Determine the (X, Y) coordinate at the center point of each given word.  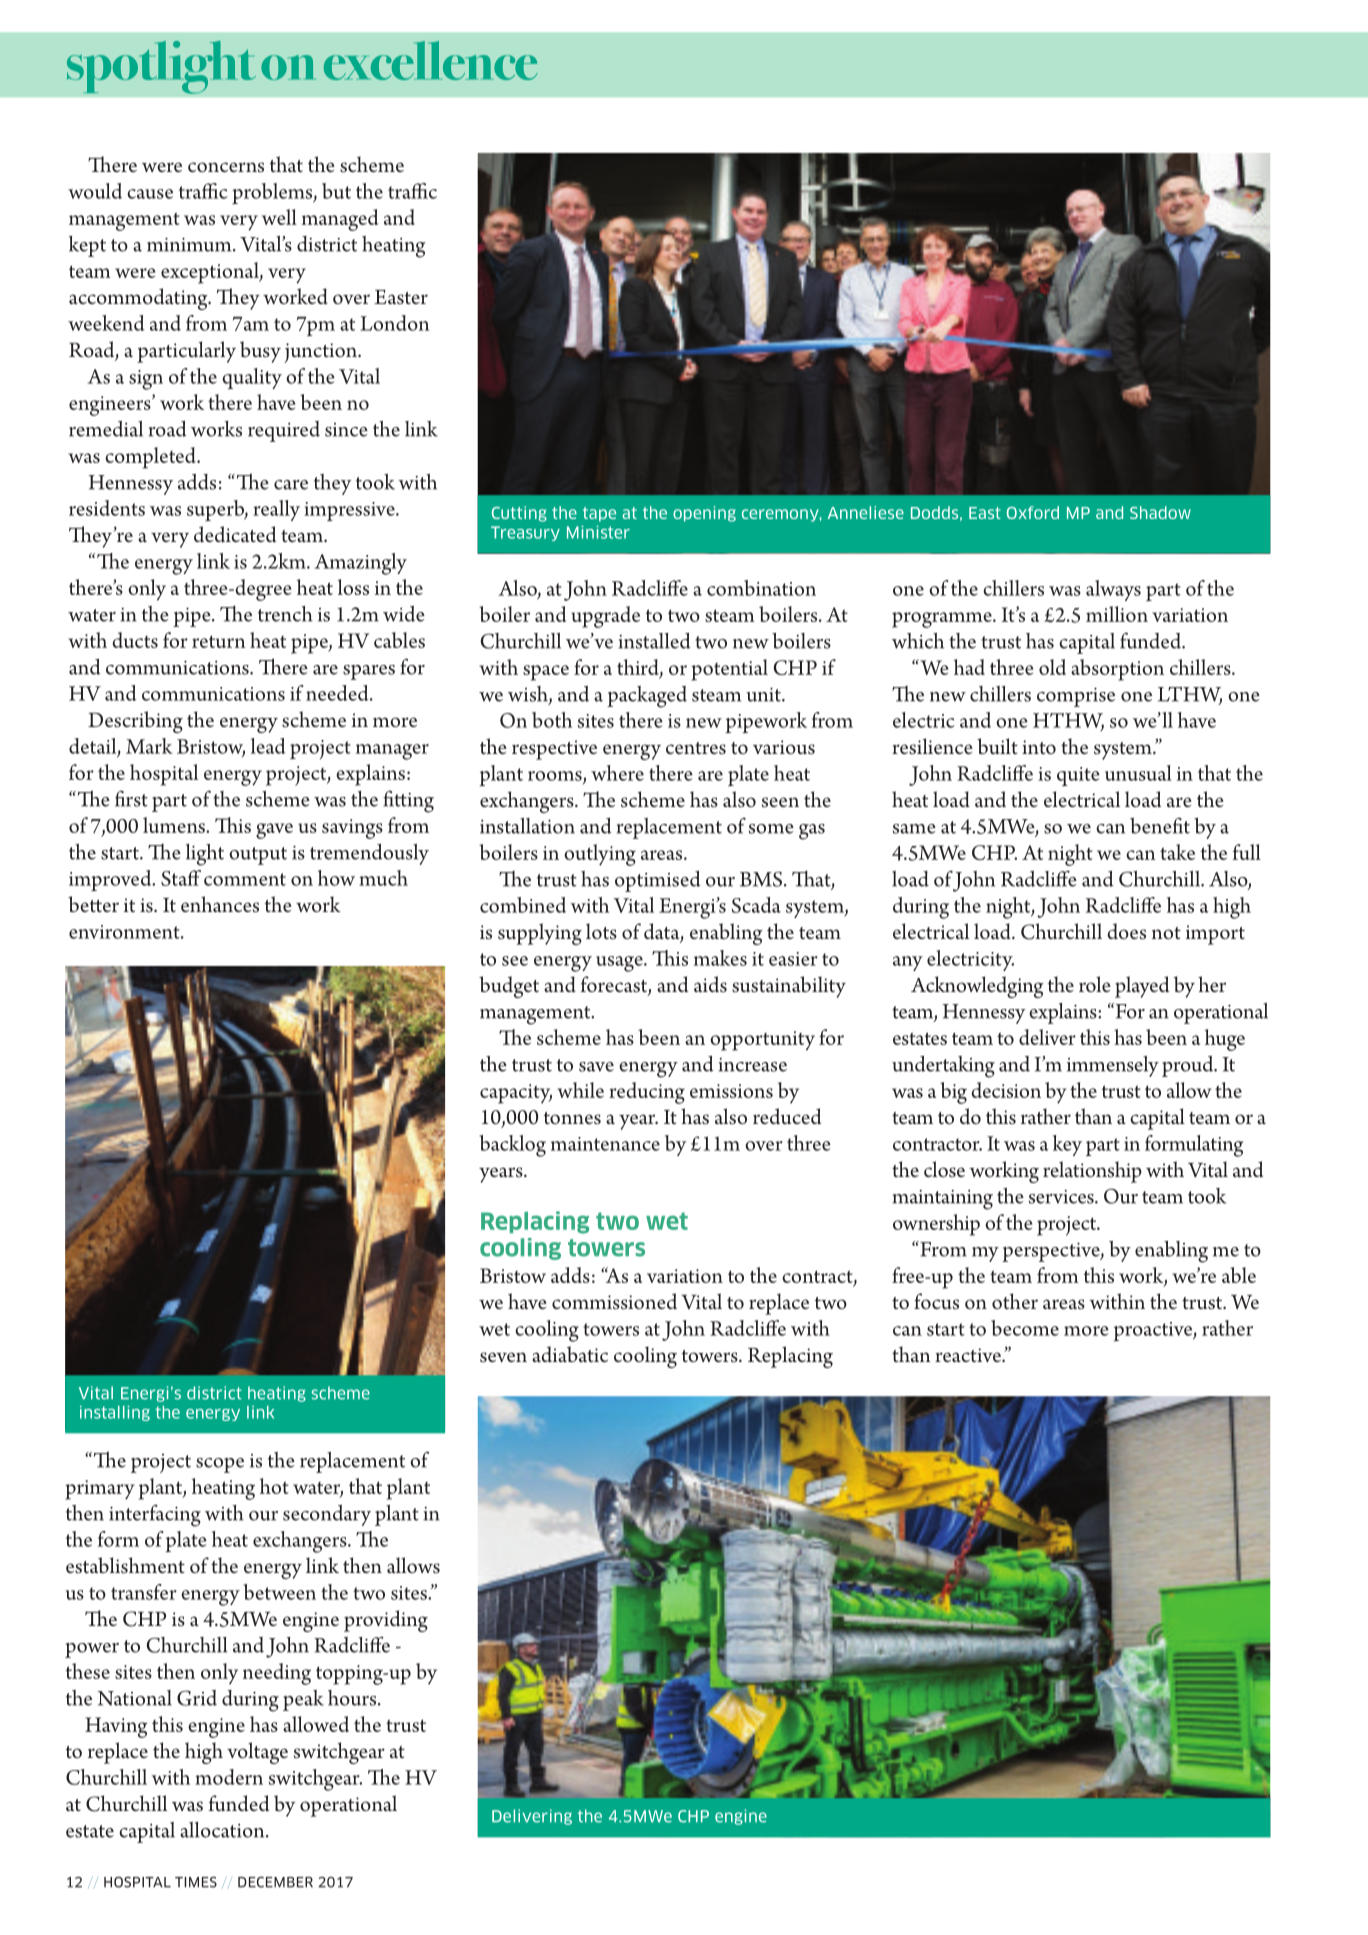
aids (710, 984)
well (279, 217)
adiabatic (570, 1354)
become (1025, 1328)
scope (220, 1465)
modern (229, 1777)
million (1117, 614)
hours (353, 1698)
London (394, 323)
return (219, 641)
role (1095, 984)
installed (655, 641)
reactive (969, 1355)
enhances (220, 904)
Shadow (1160, 512)
